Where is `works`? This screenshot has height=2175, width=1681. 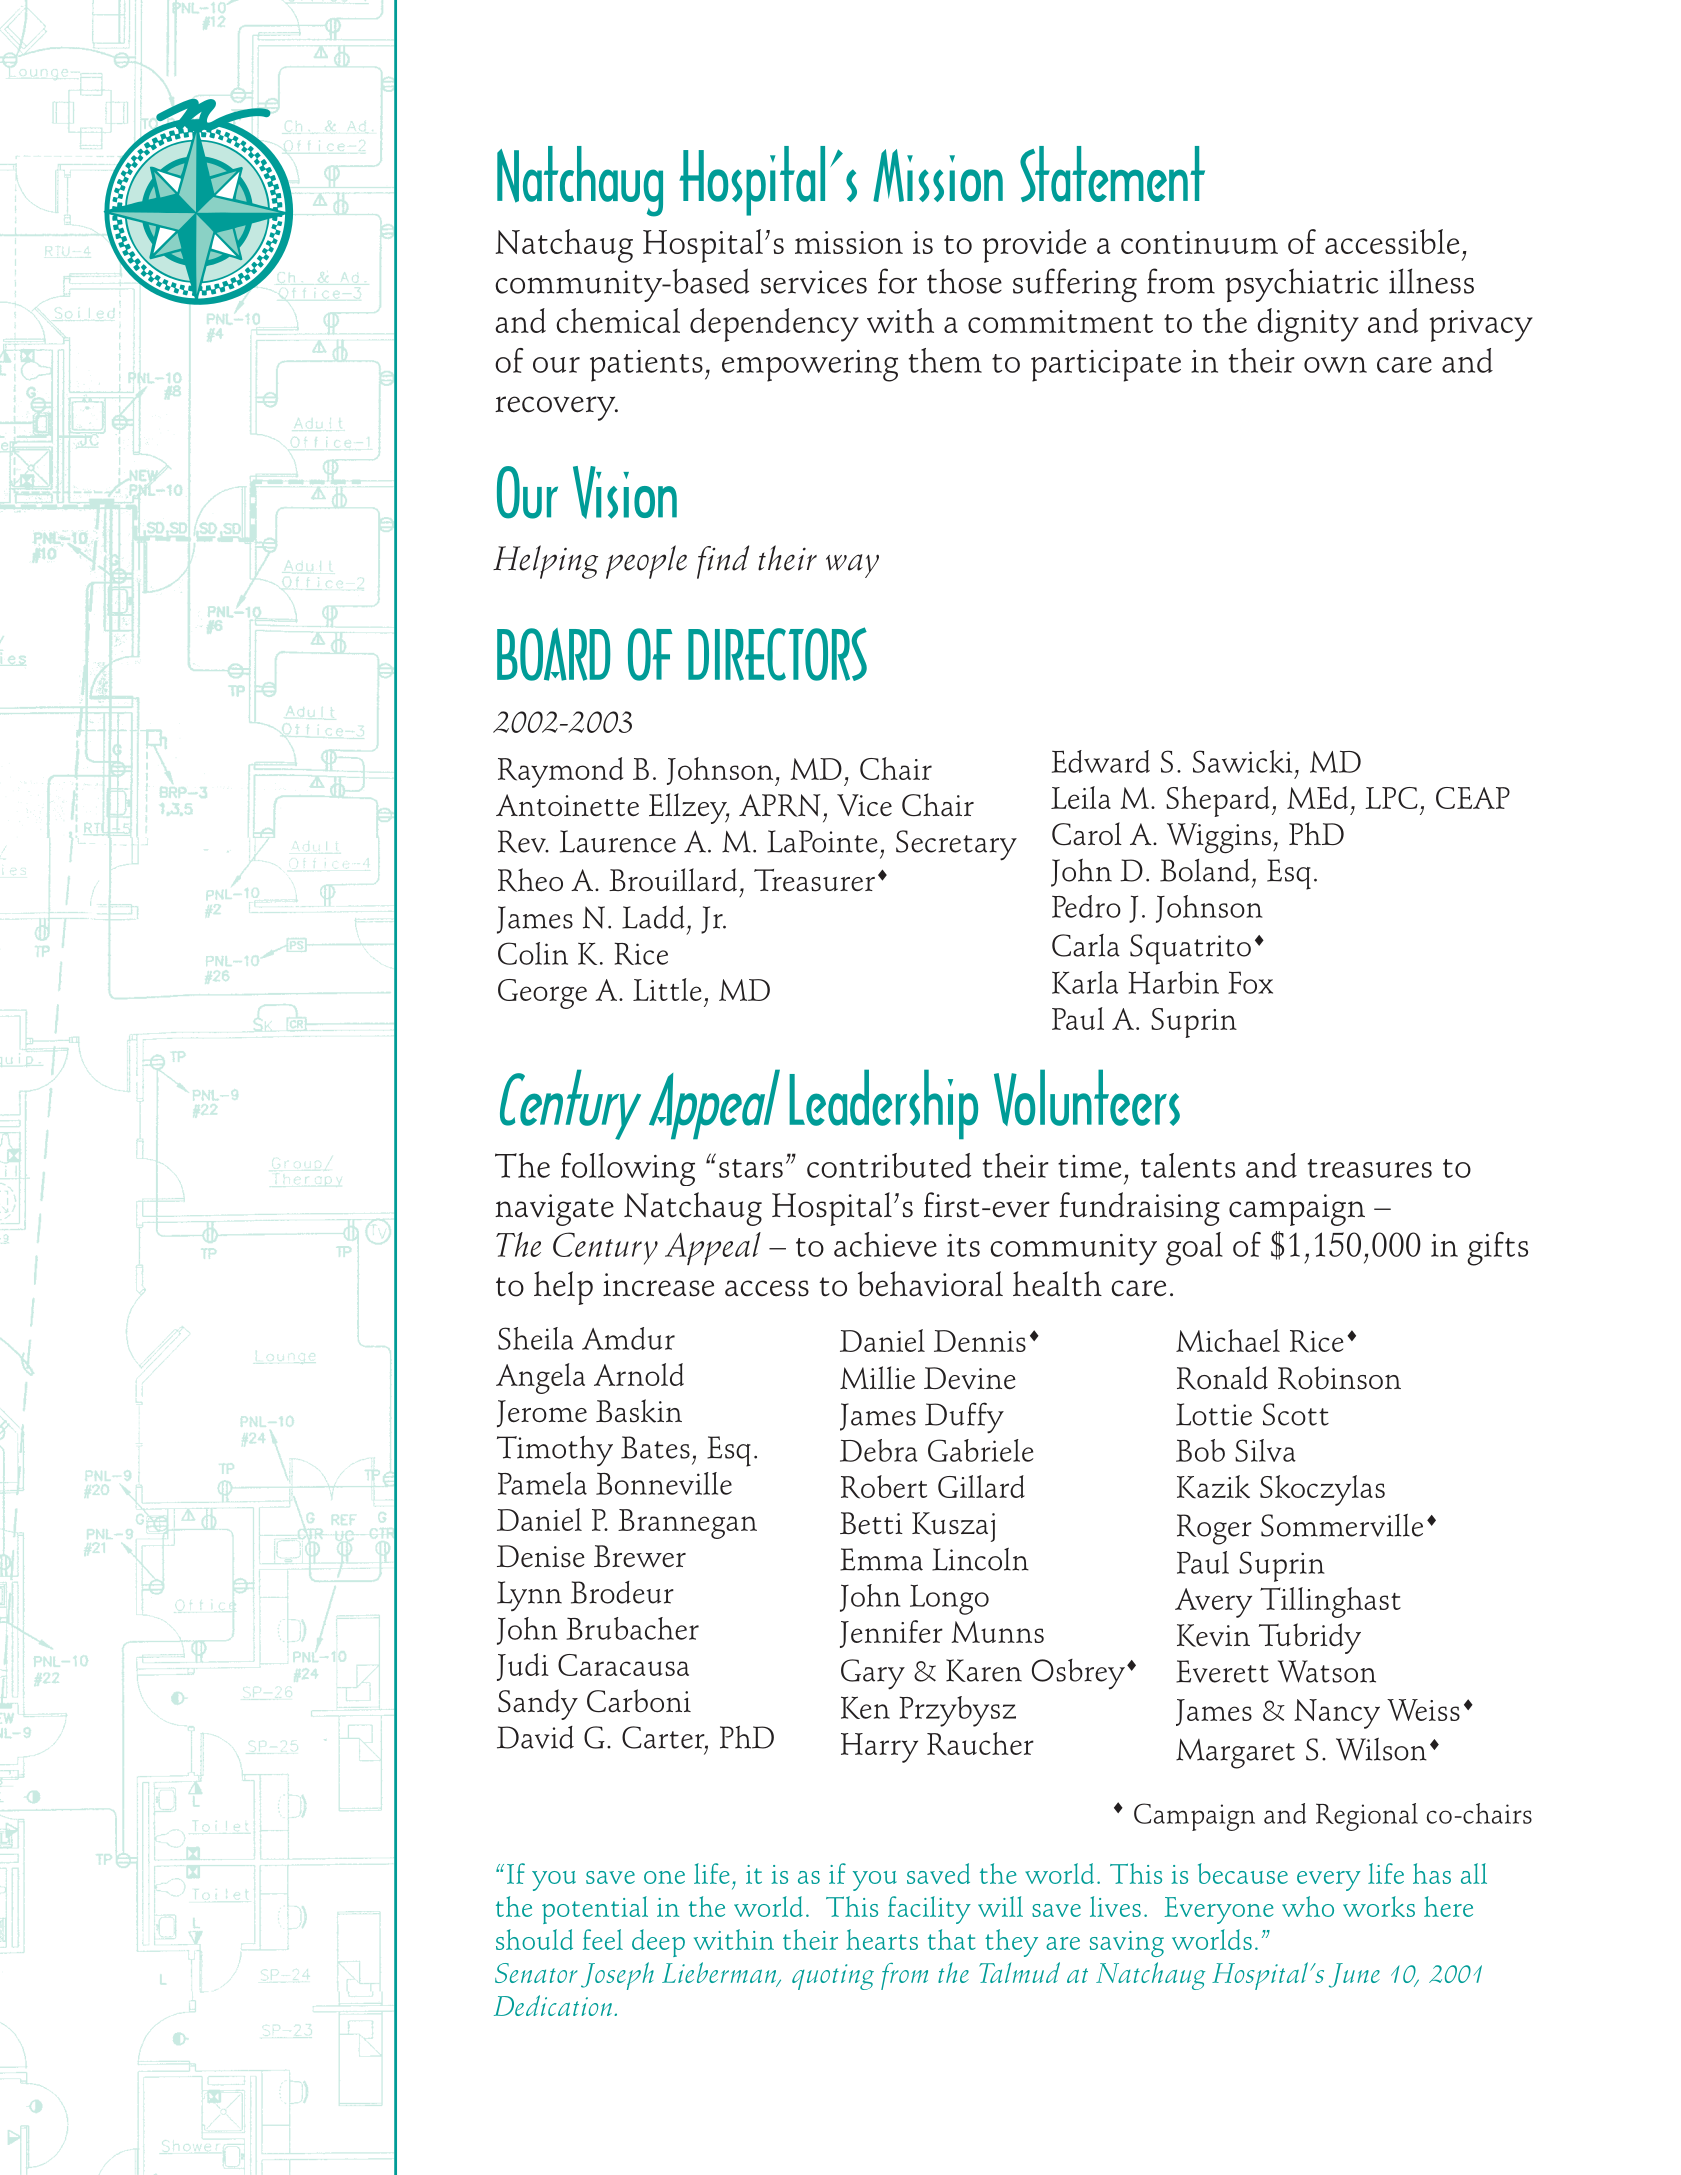 works is located at coordinates (1379, 1906).
